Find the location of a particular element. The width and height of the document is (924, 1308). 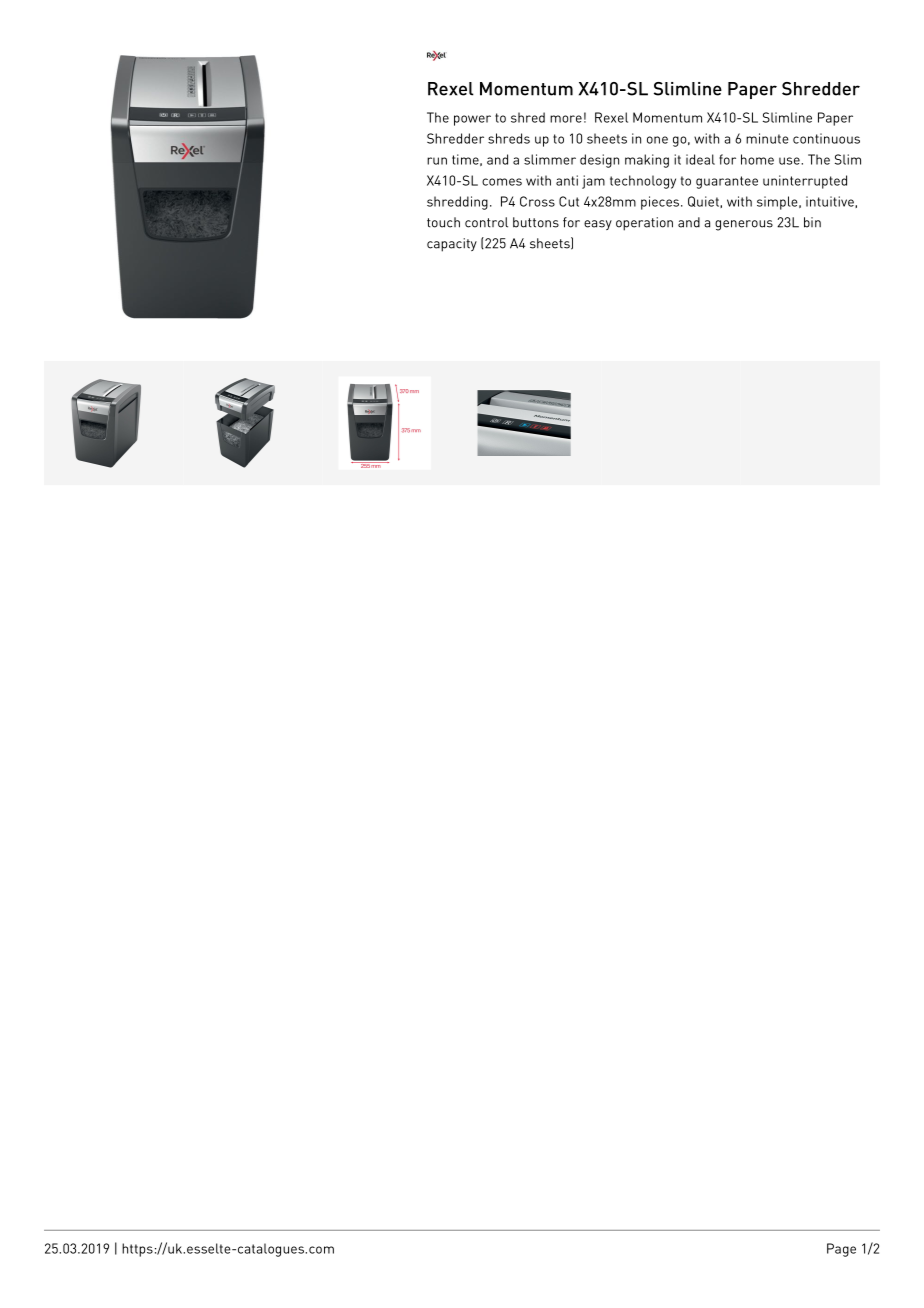

generous is located at coordinates (744, 225).
